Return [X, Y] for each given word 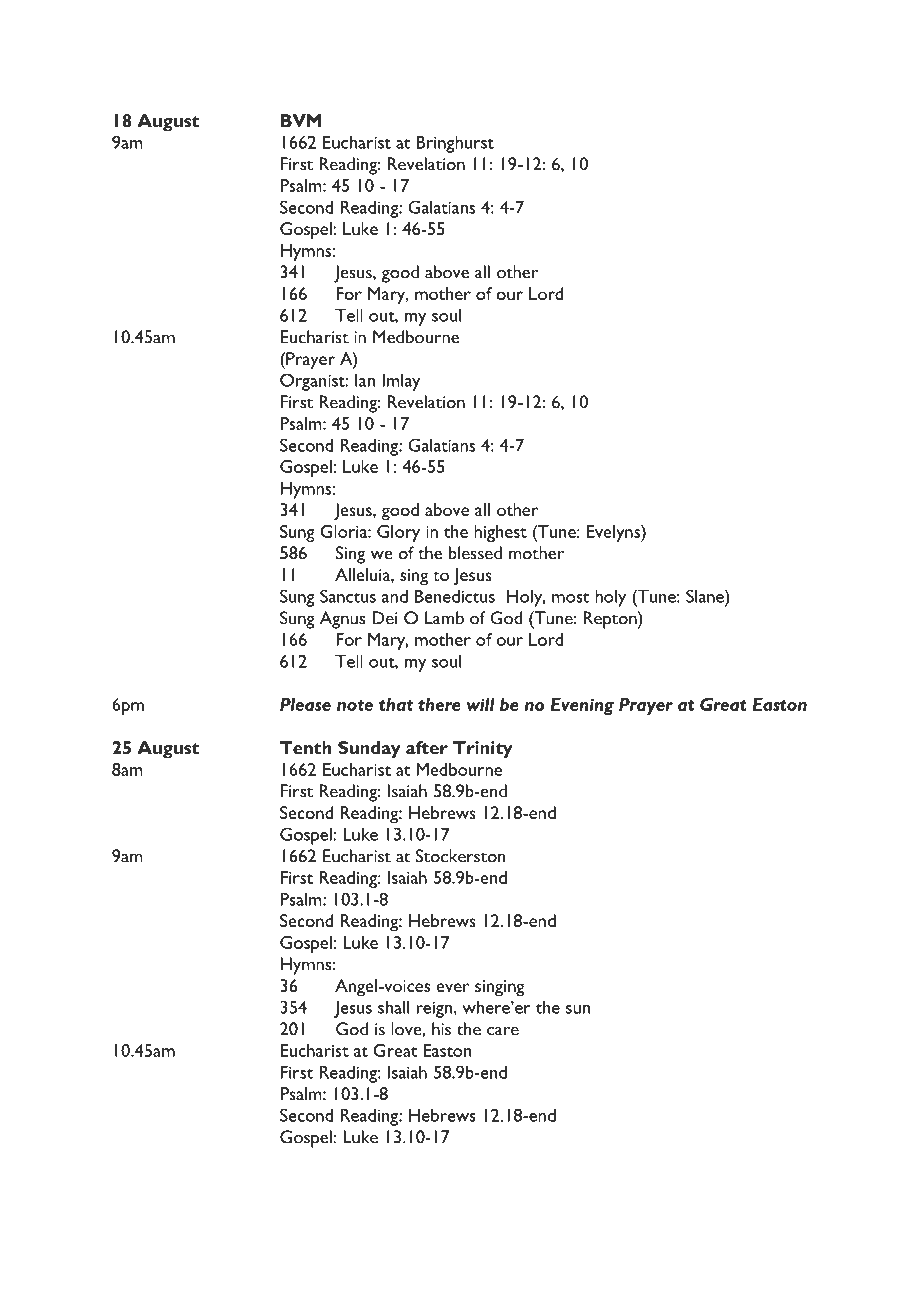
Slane [706, 596]
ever [452, 987]
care [503, 1031]
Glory [398, 533]
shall [393, 1007]
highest [500, 533]
